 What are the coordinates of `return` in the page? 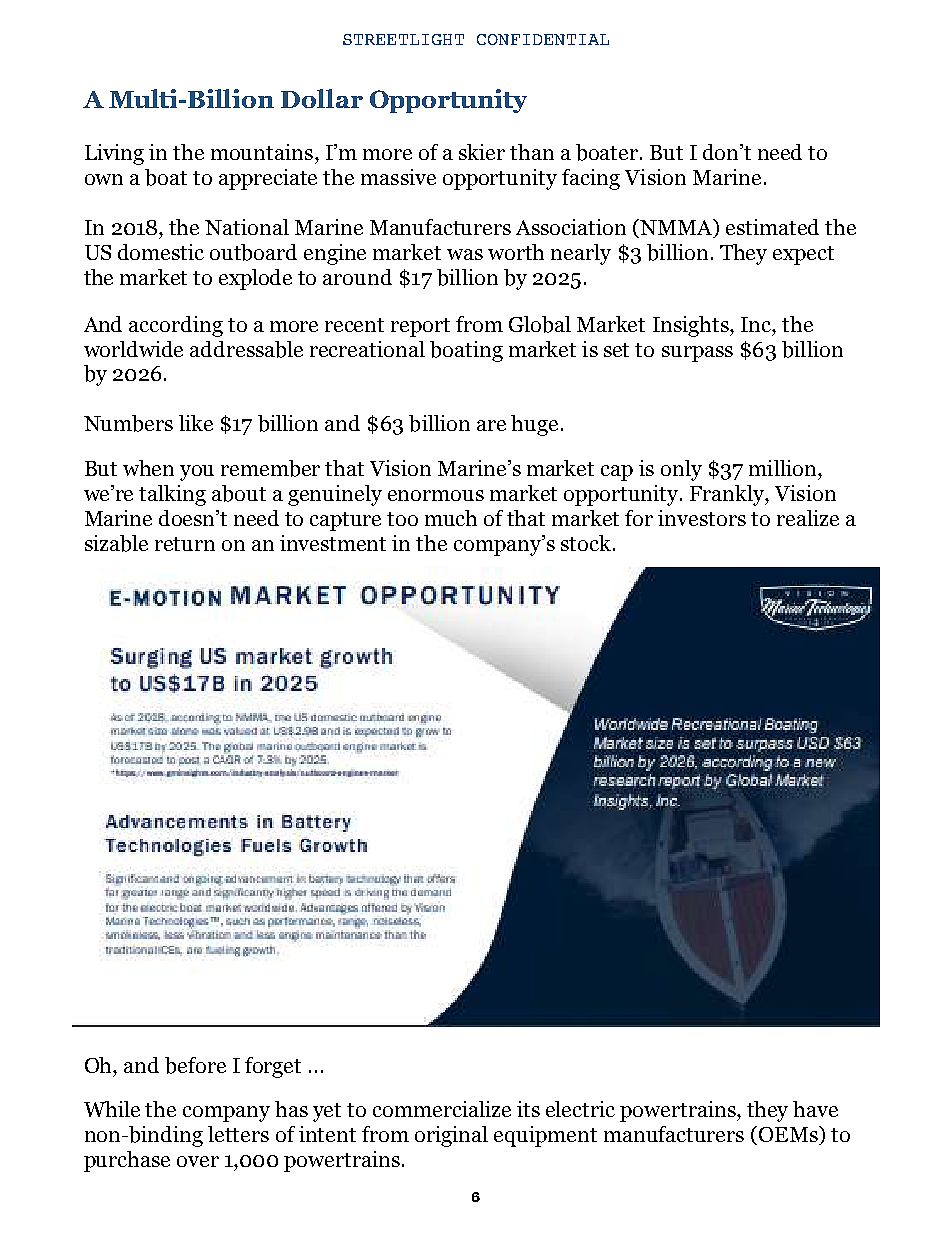 It's located at (185, 544).
